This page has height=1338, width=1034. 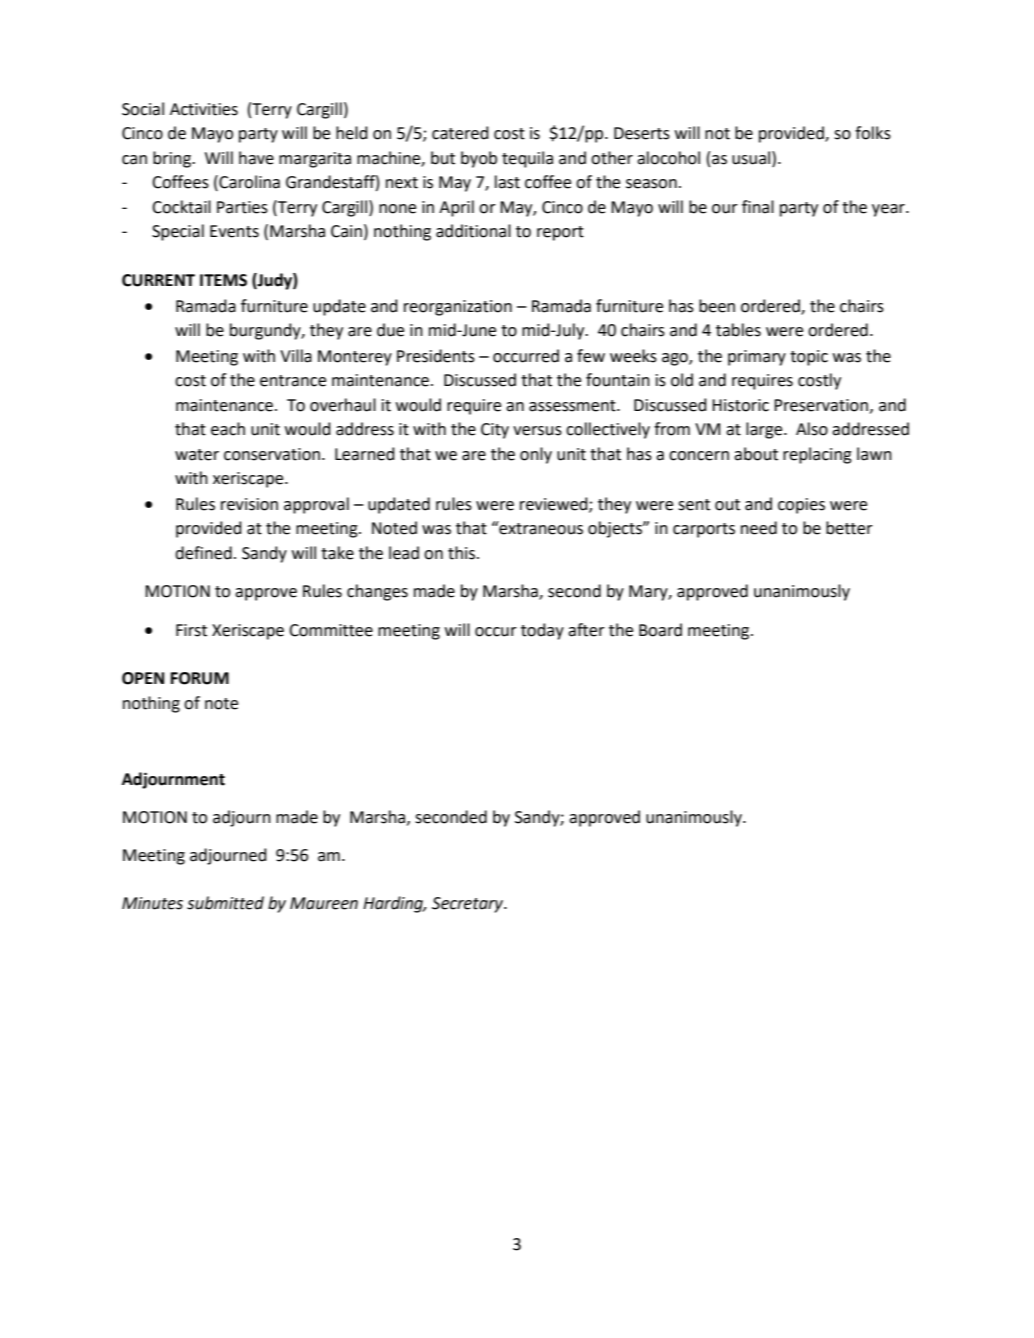 I want to click on catered, so click(x=460, y=133).
